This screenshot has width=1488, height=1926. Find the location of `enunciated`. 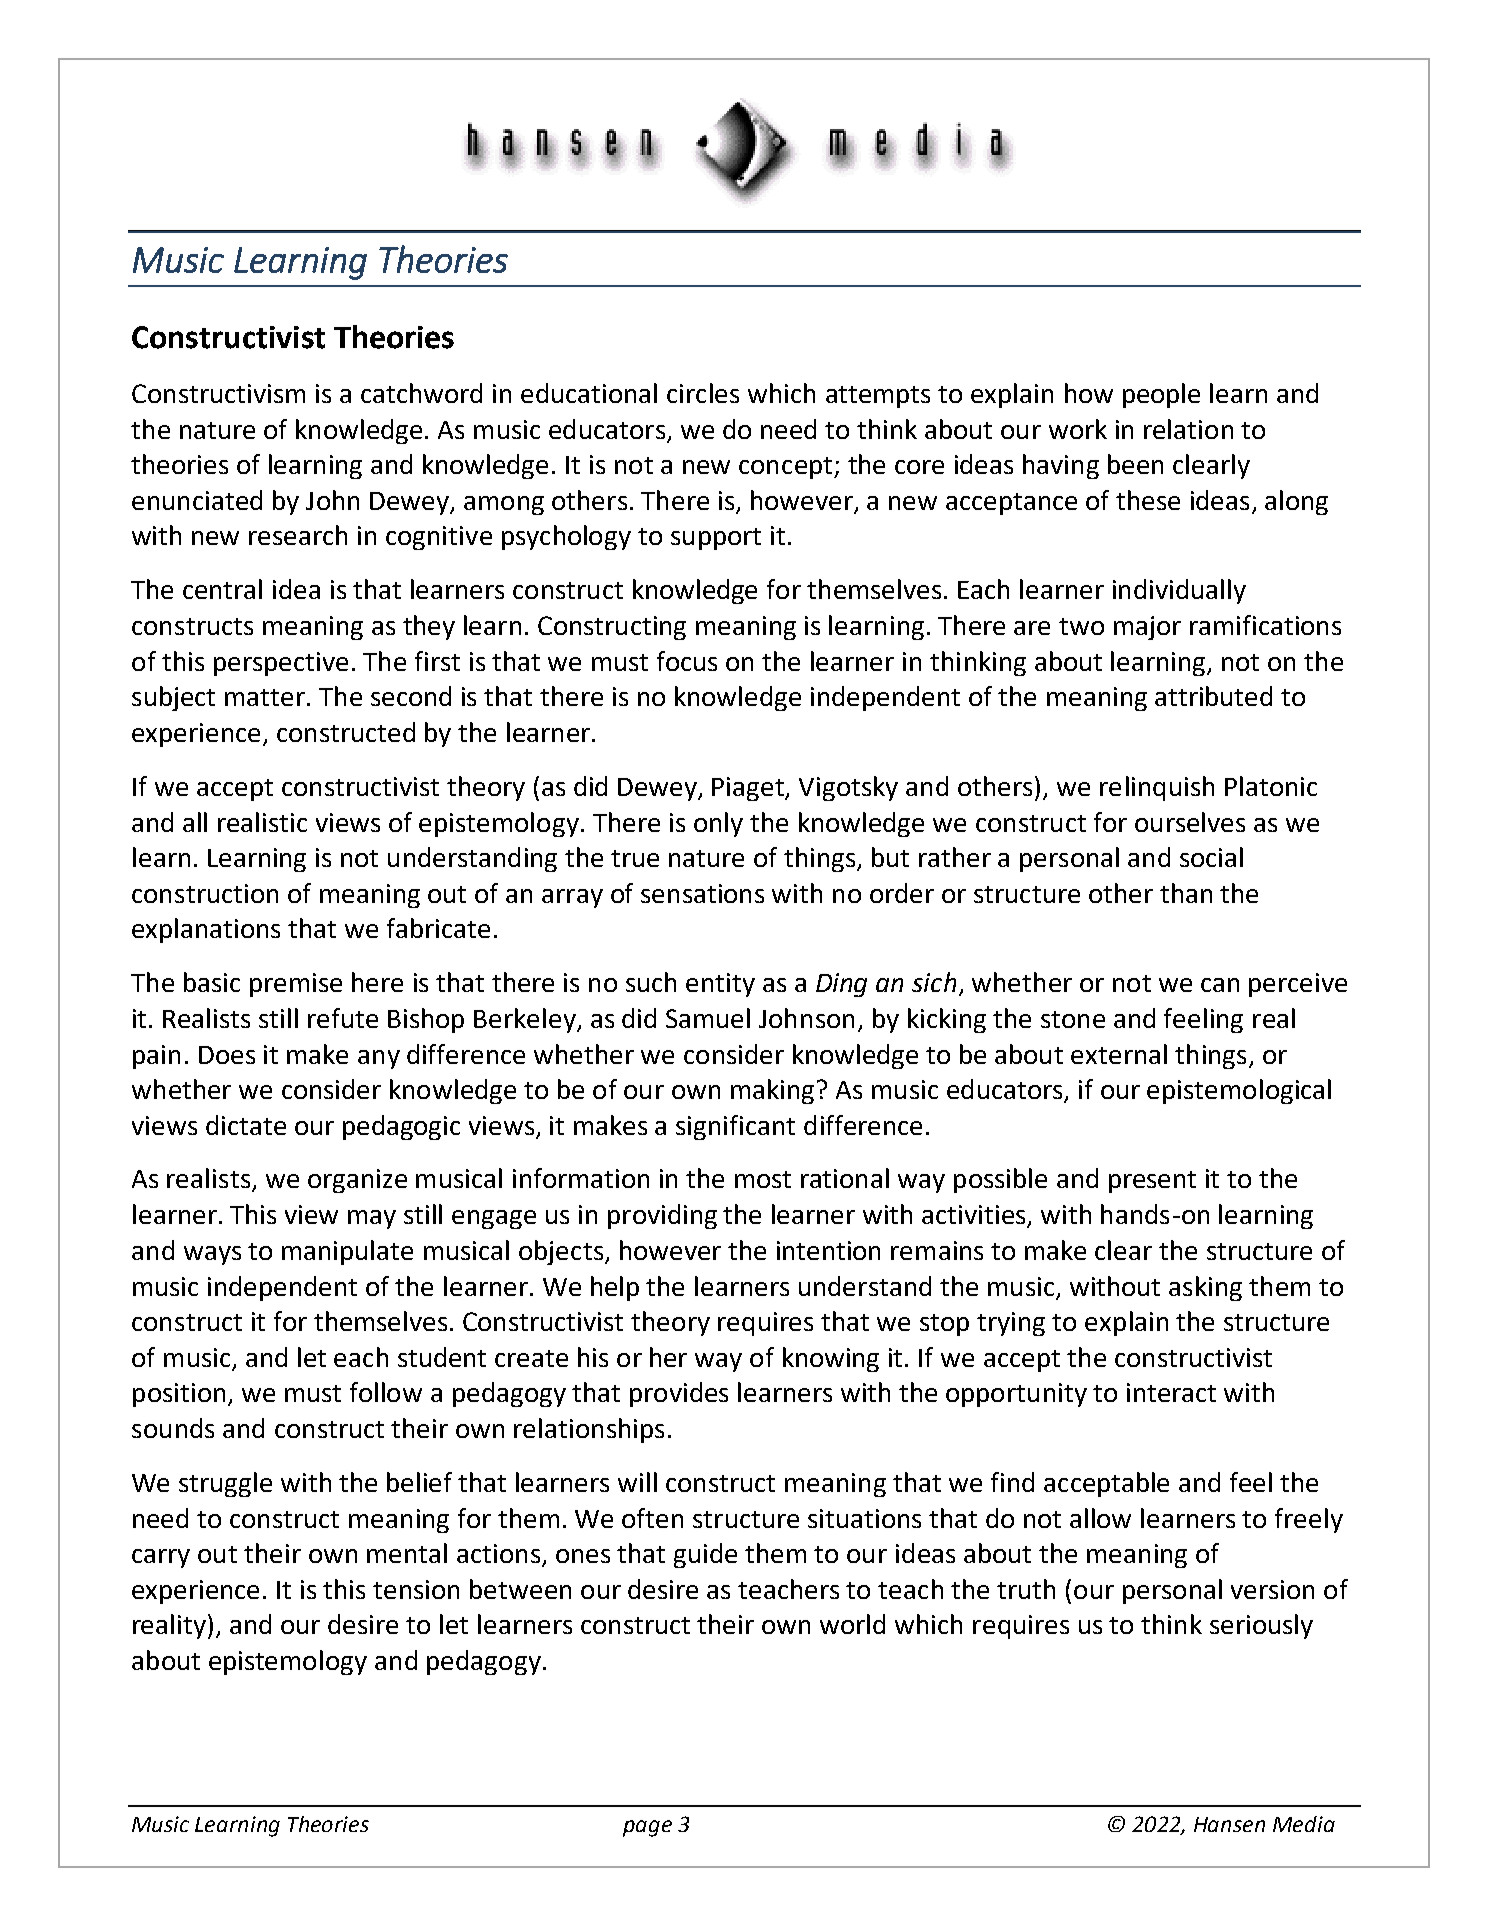

enunciated is located at coordinates (197, 500).
